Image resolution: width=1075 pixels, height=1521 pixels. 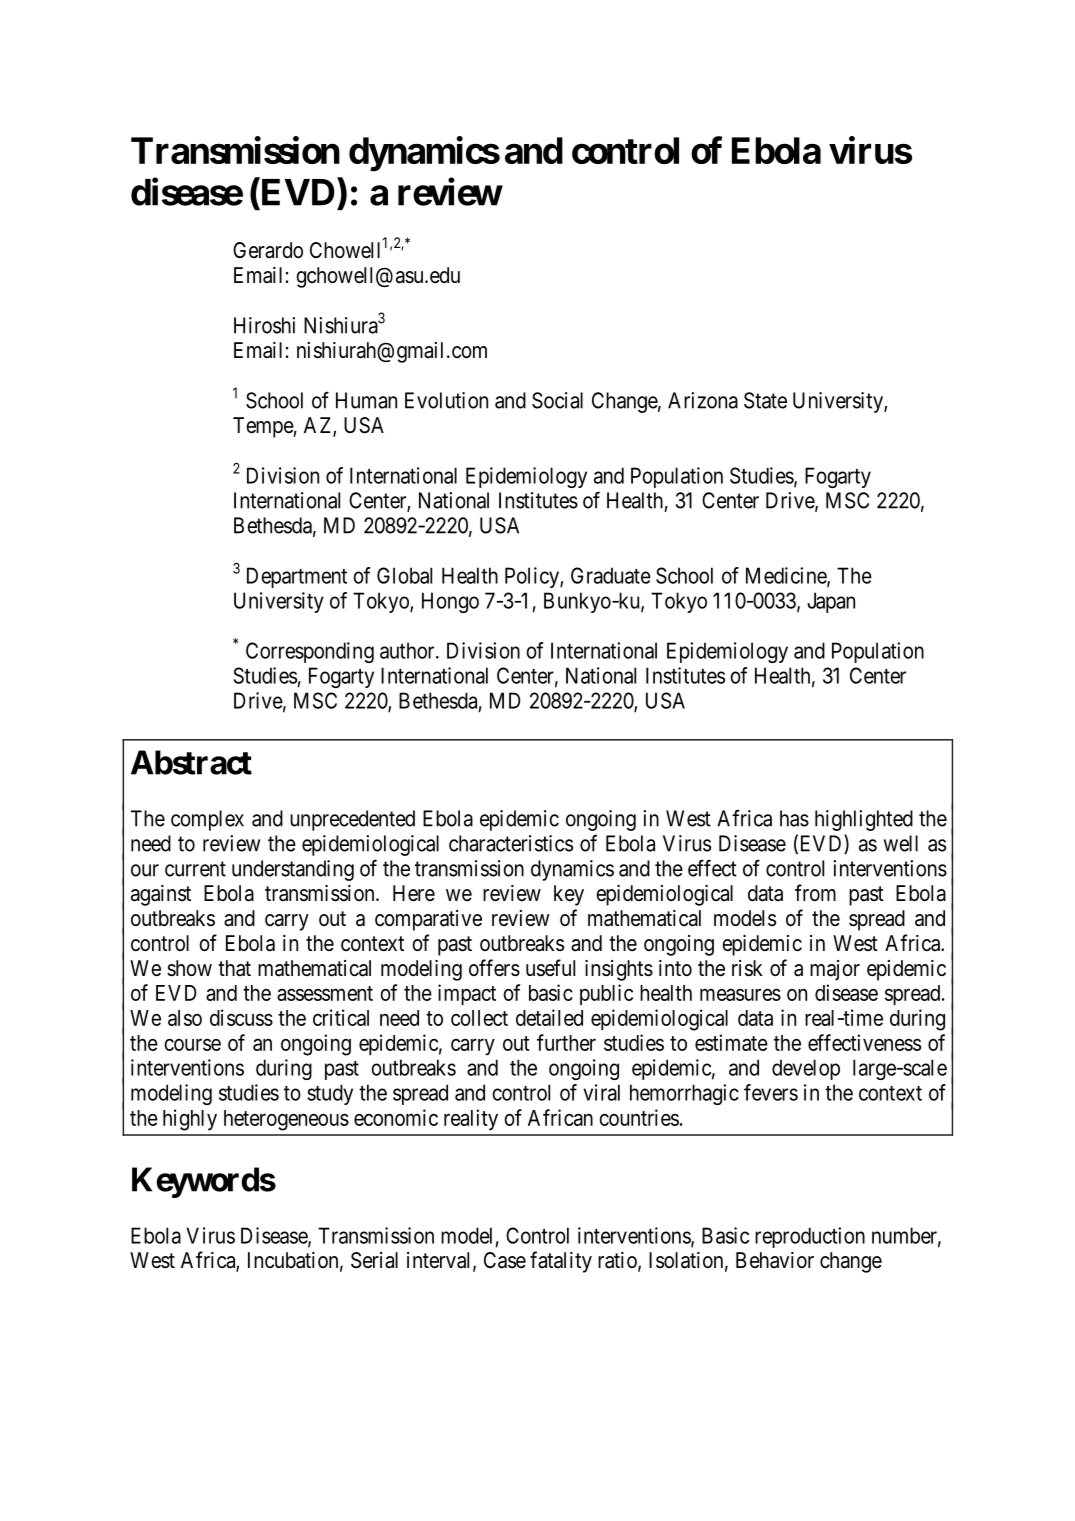 I want to click on Case, so click(x=505, y=1260).
